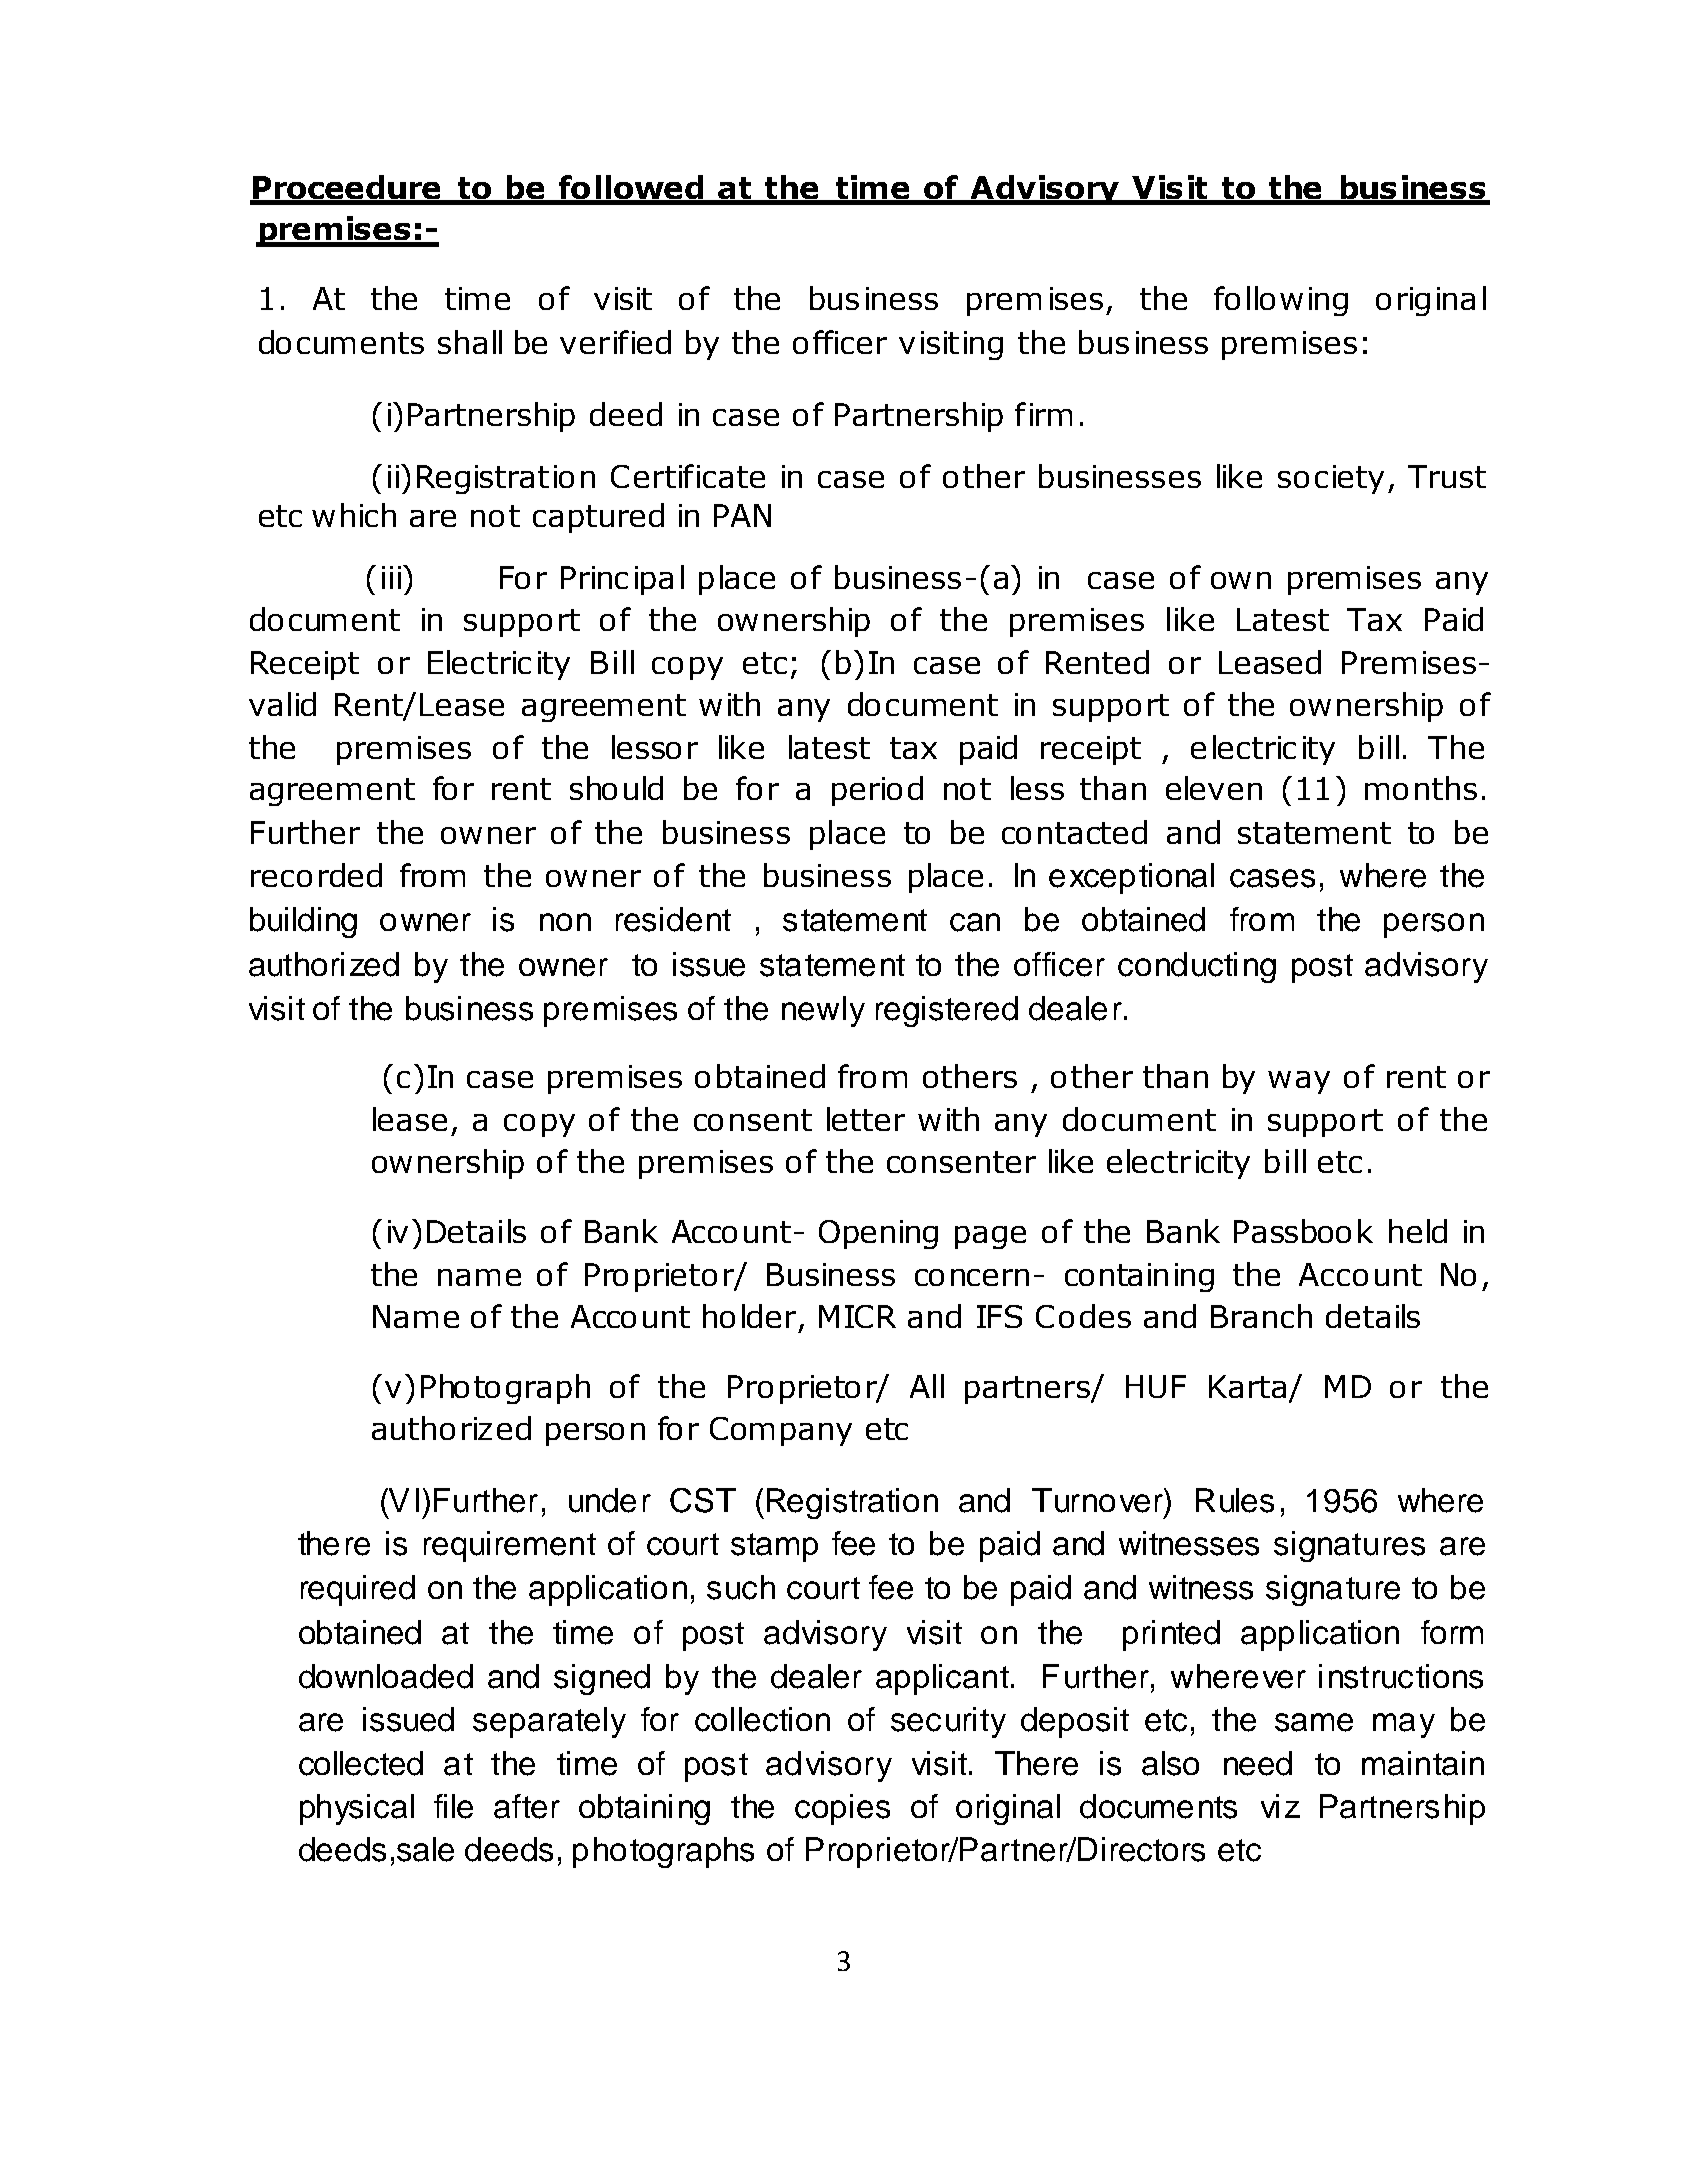  What do you see at coordinates (470, 342) in the image?
I see `shall` at bounding box center [470, 342].
